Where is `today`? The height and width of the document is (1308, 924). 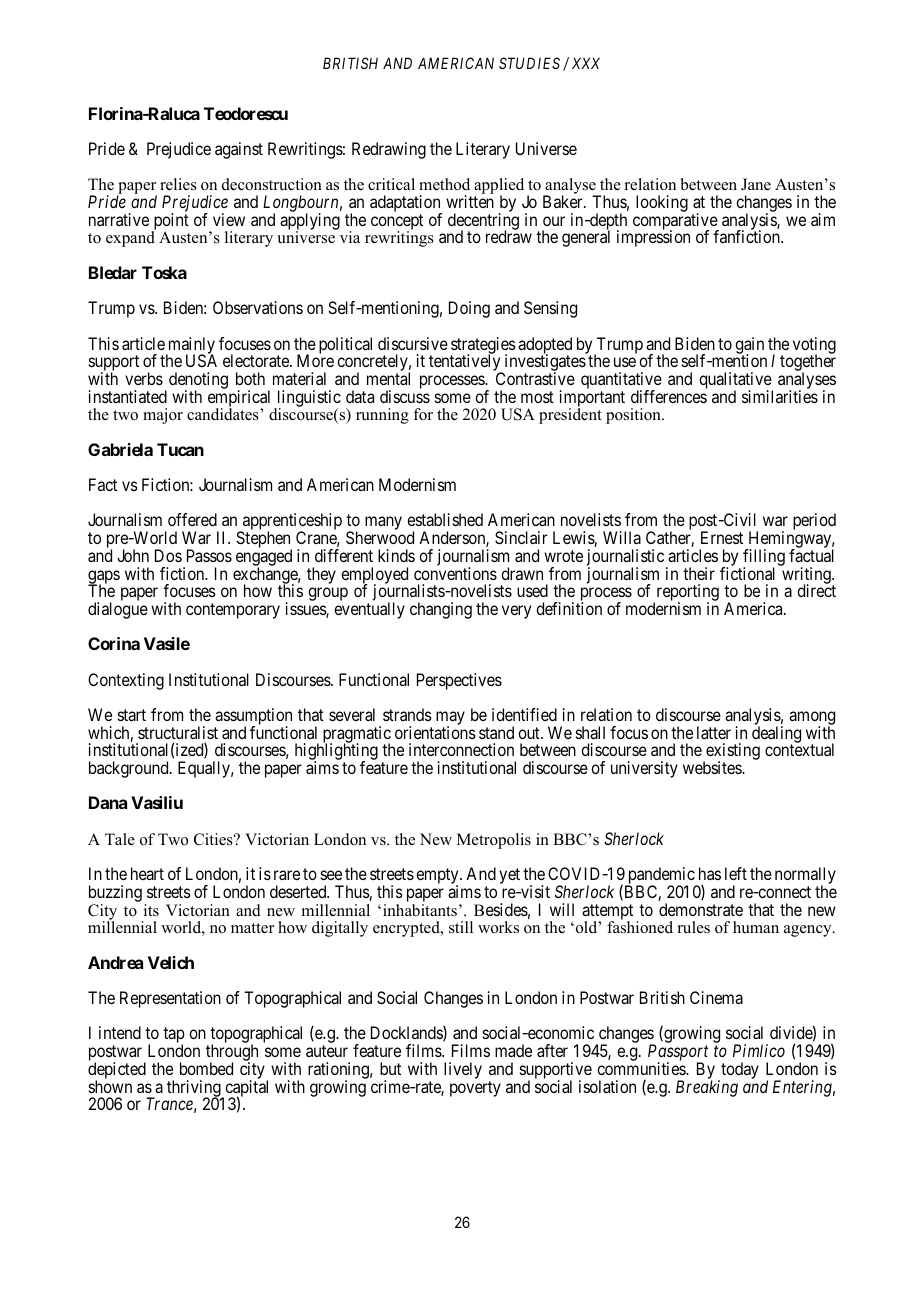 today is located at coordinates (739, 1071).
